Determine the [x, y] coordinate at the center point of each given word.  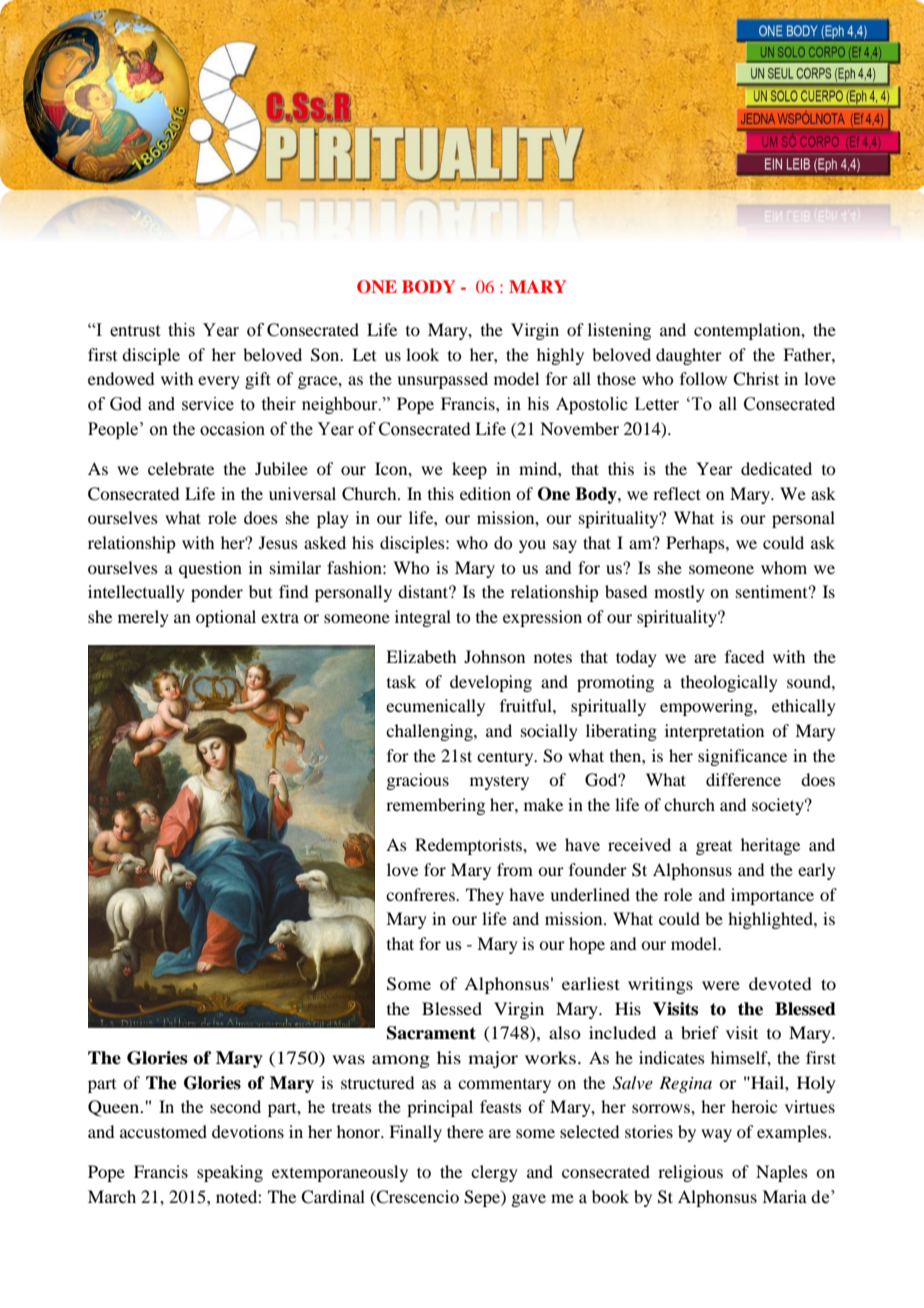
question [210, 569]
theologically [729, 683]
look [422, 354]
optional [226, 618]
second [235, 1106]
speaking [230, 1173]
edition [485, 493]
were [721, 985]
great [714, 848]
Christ [756, 379]
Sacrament [431, 1033]
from [515, 869]
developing [491, 683]
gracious [417, 781]
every [219, 382]
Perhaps [696, 544]
